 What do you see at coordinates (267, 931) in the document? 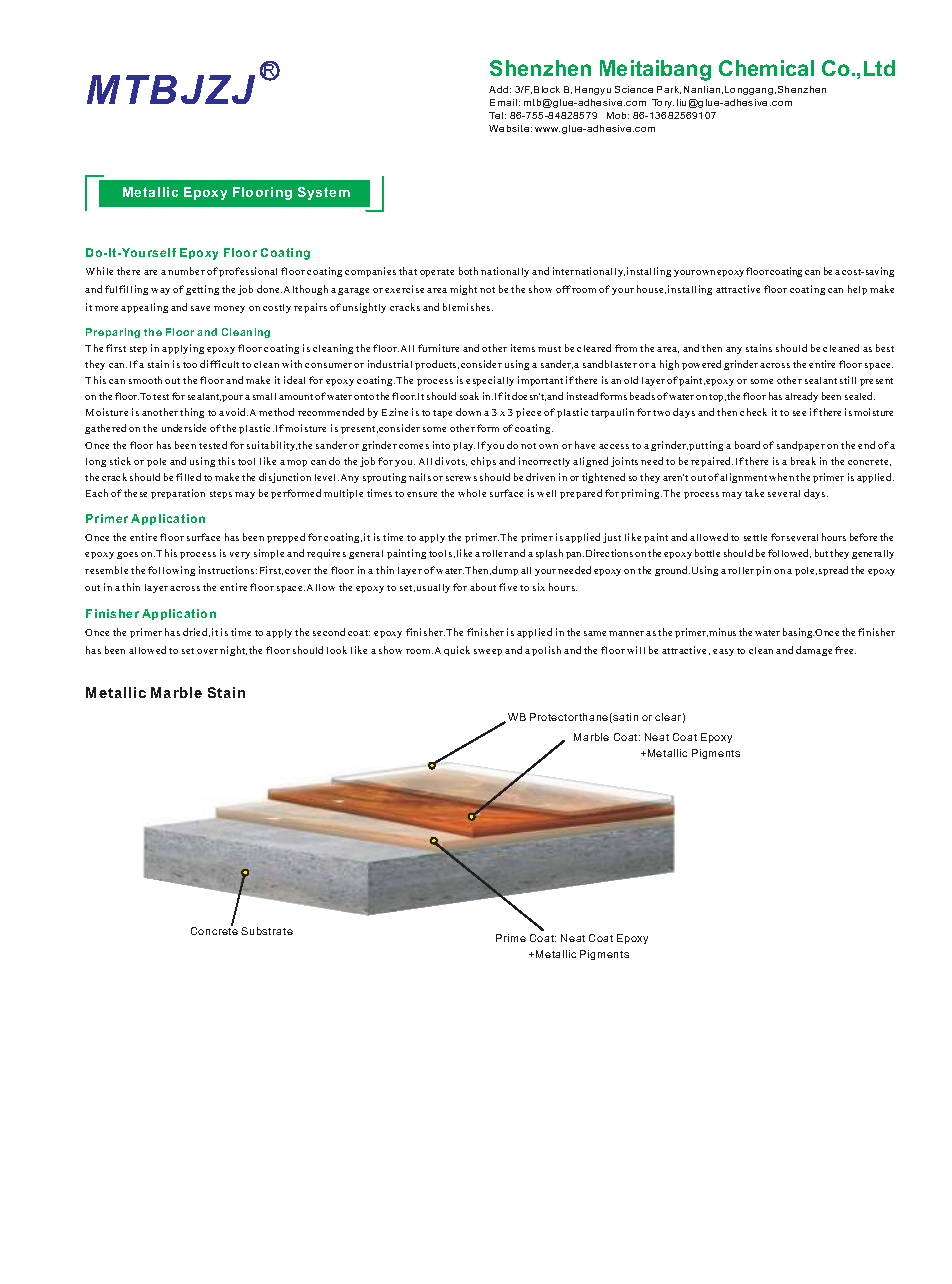
I see `Substrate` at bounding box center [267, 931].
